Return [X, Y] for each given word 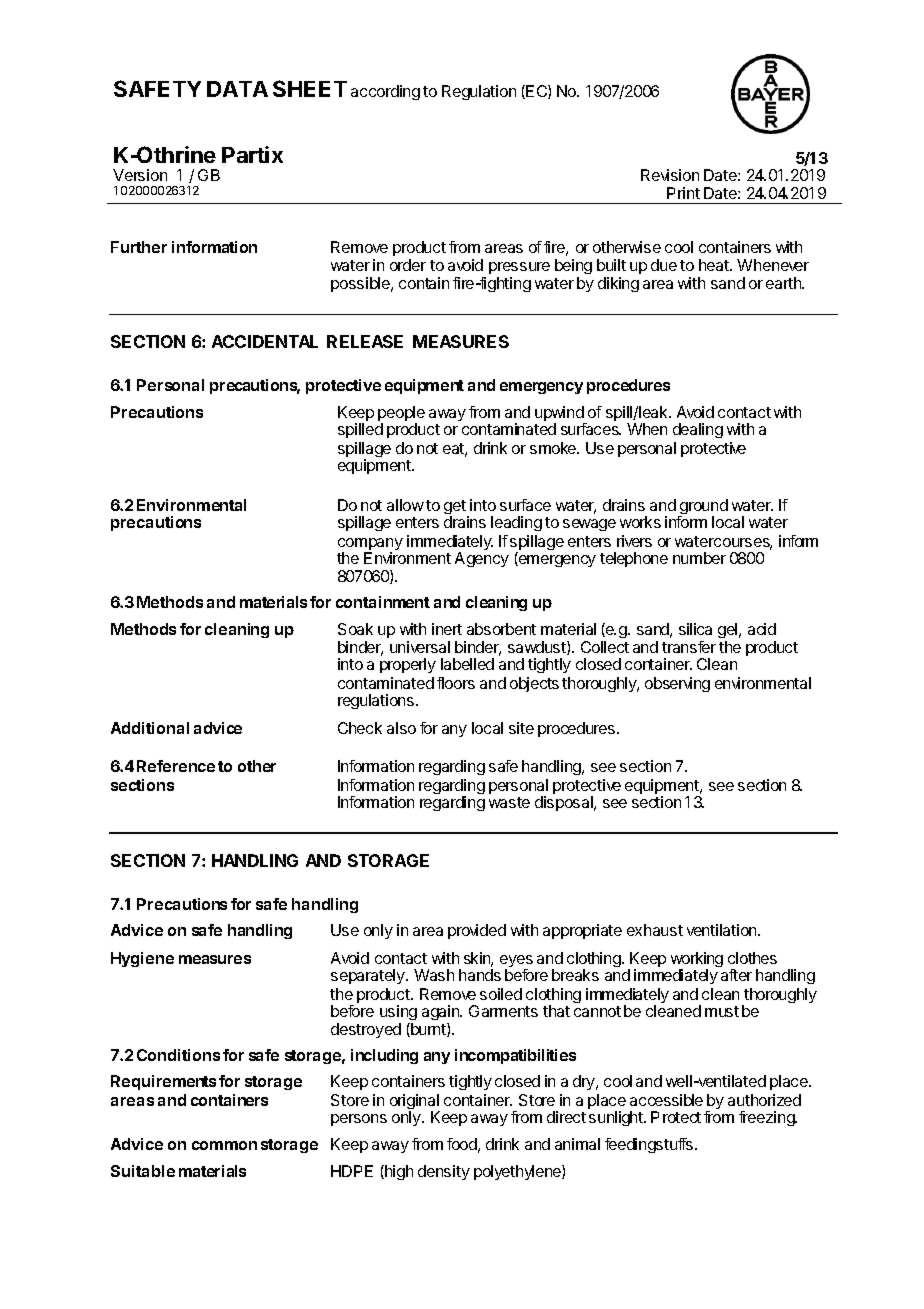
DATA [237, 89]
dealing [698, 430]
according [385, 92]
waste [509, 802]
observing [677, 684]
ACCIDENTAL [265, 341]
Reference [176, 766]
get [456, 508]
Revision [670, 175]
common [224, 1145]
